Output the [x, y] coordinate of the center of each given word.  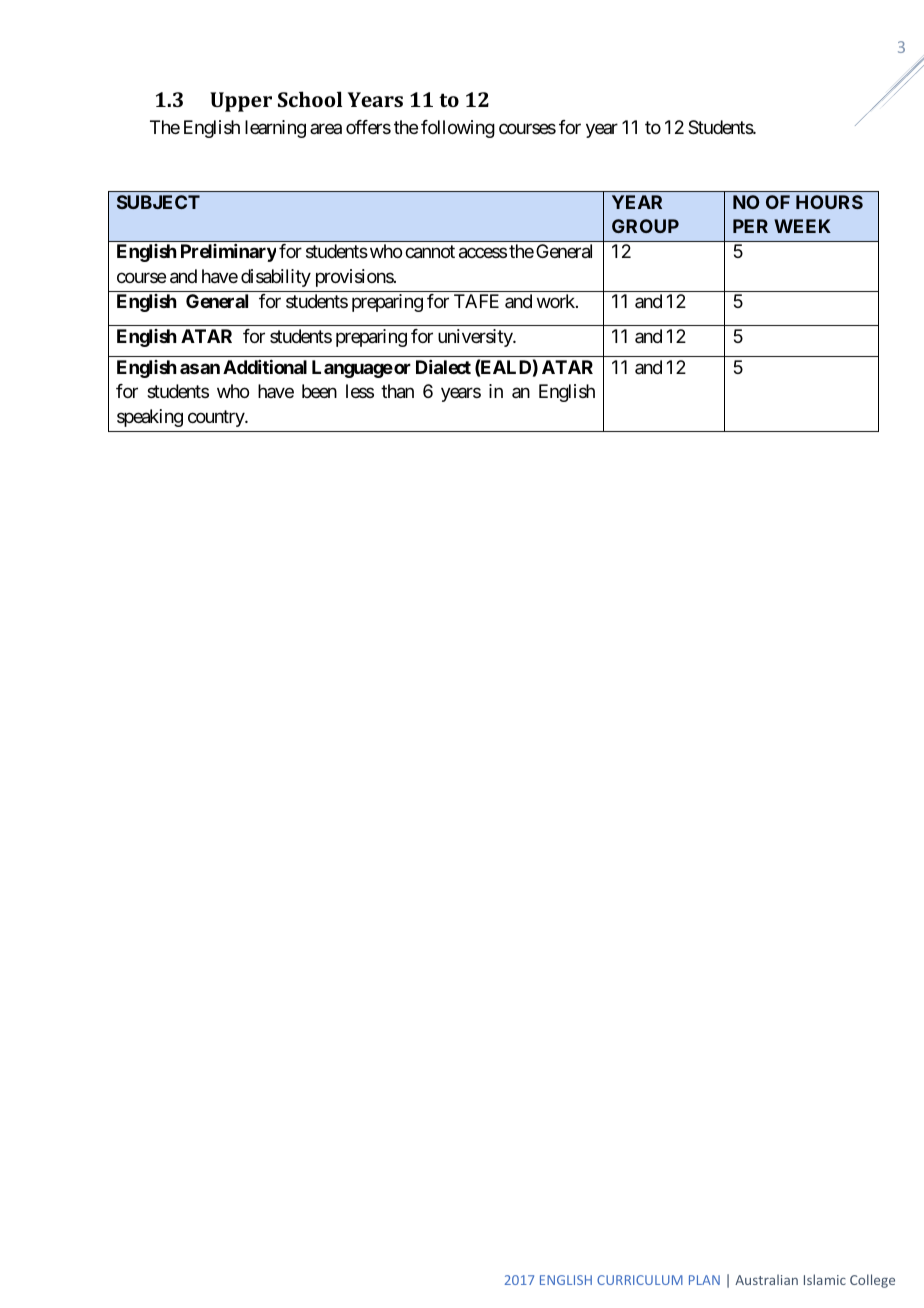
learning [275, 129]
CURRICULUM [640, 1280]
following [458, 129]
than [397, 391]
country [217, 418]
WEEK [802, 226]
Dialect [443, 367]
